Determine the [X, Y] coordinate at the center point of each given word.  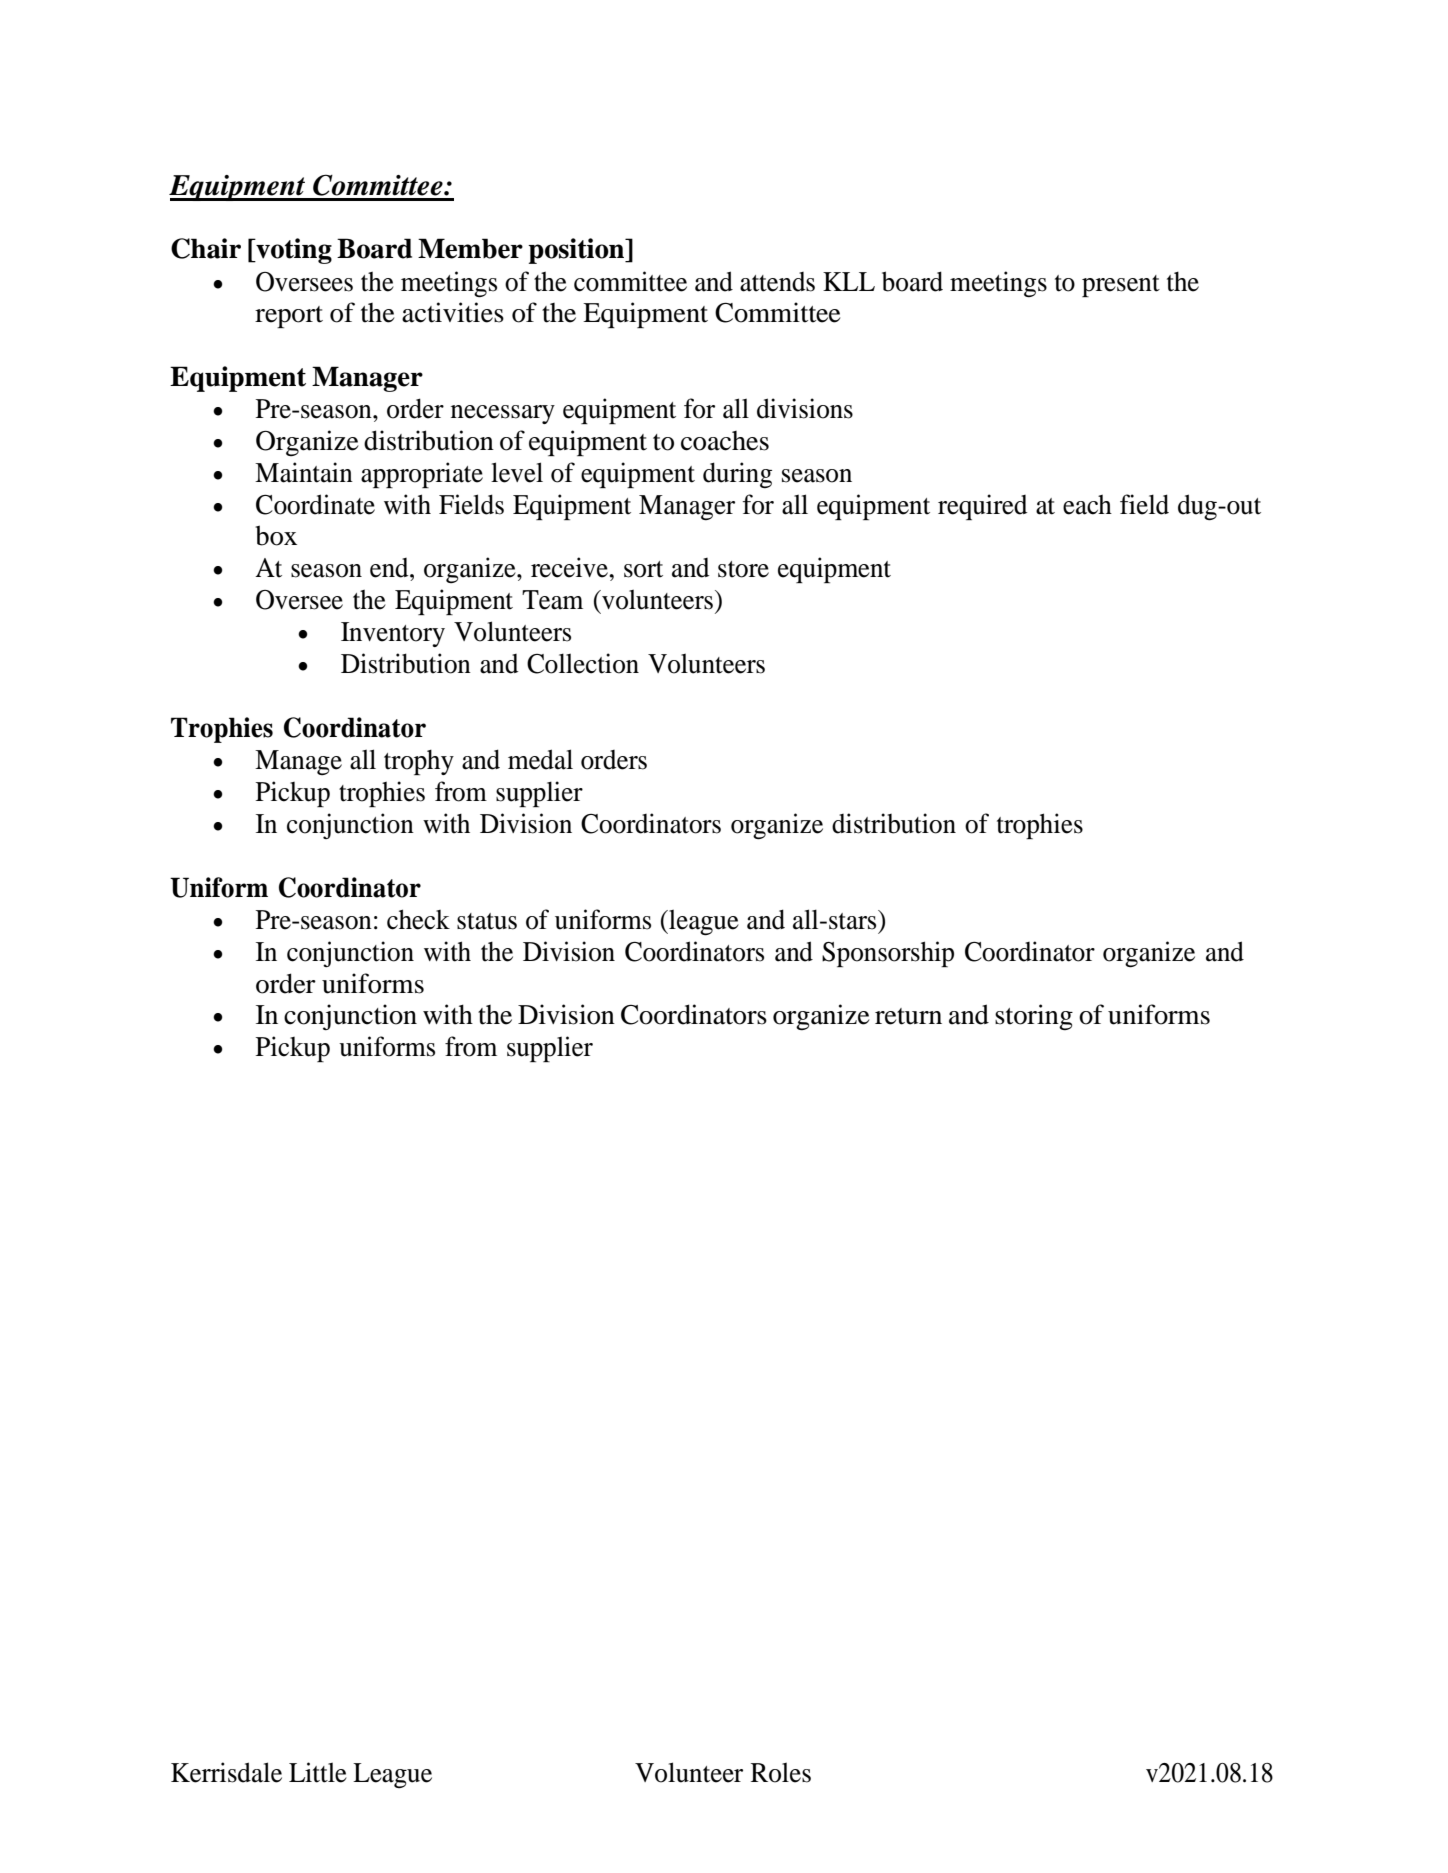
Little [318, 1772]
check [418, 919]
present [1121, 286]
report [289, 317]
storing [1034, 1017]
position [577, 251]
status [487, 921]
